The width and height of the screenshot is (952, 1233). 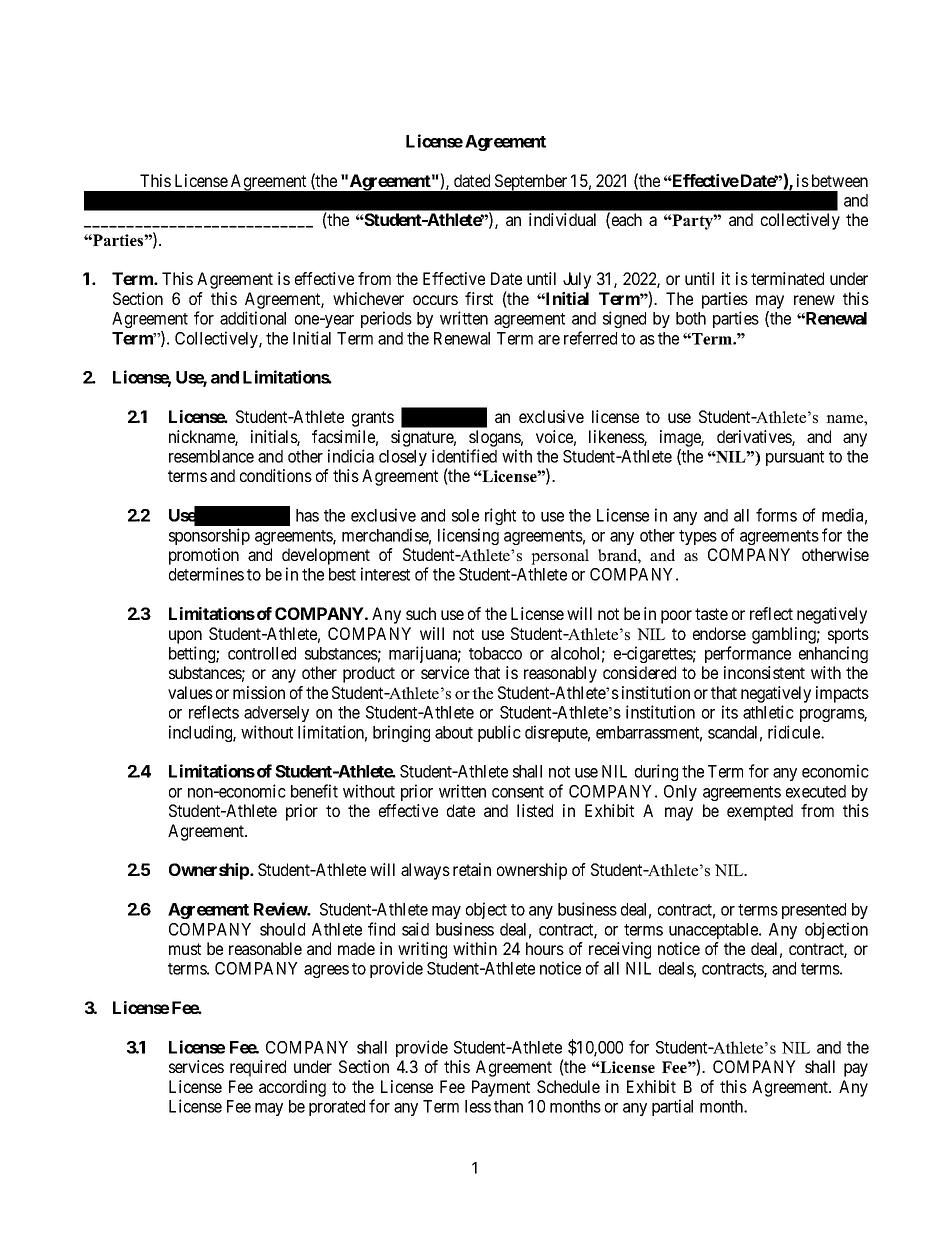 I want to click on controlled, so click(x=262, y=653).
